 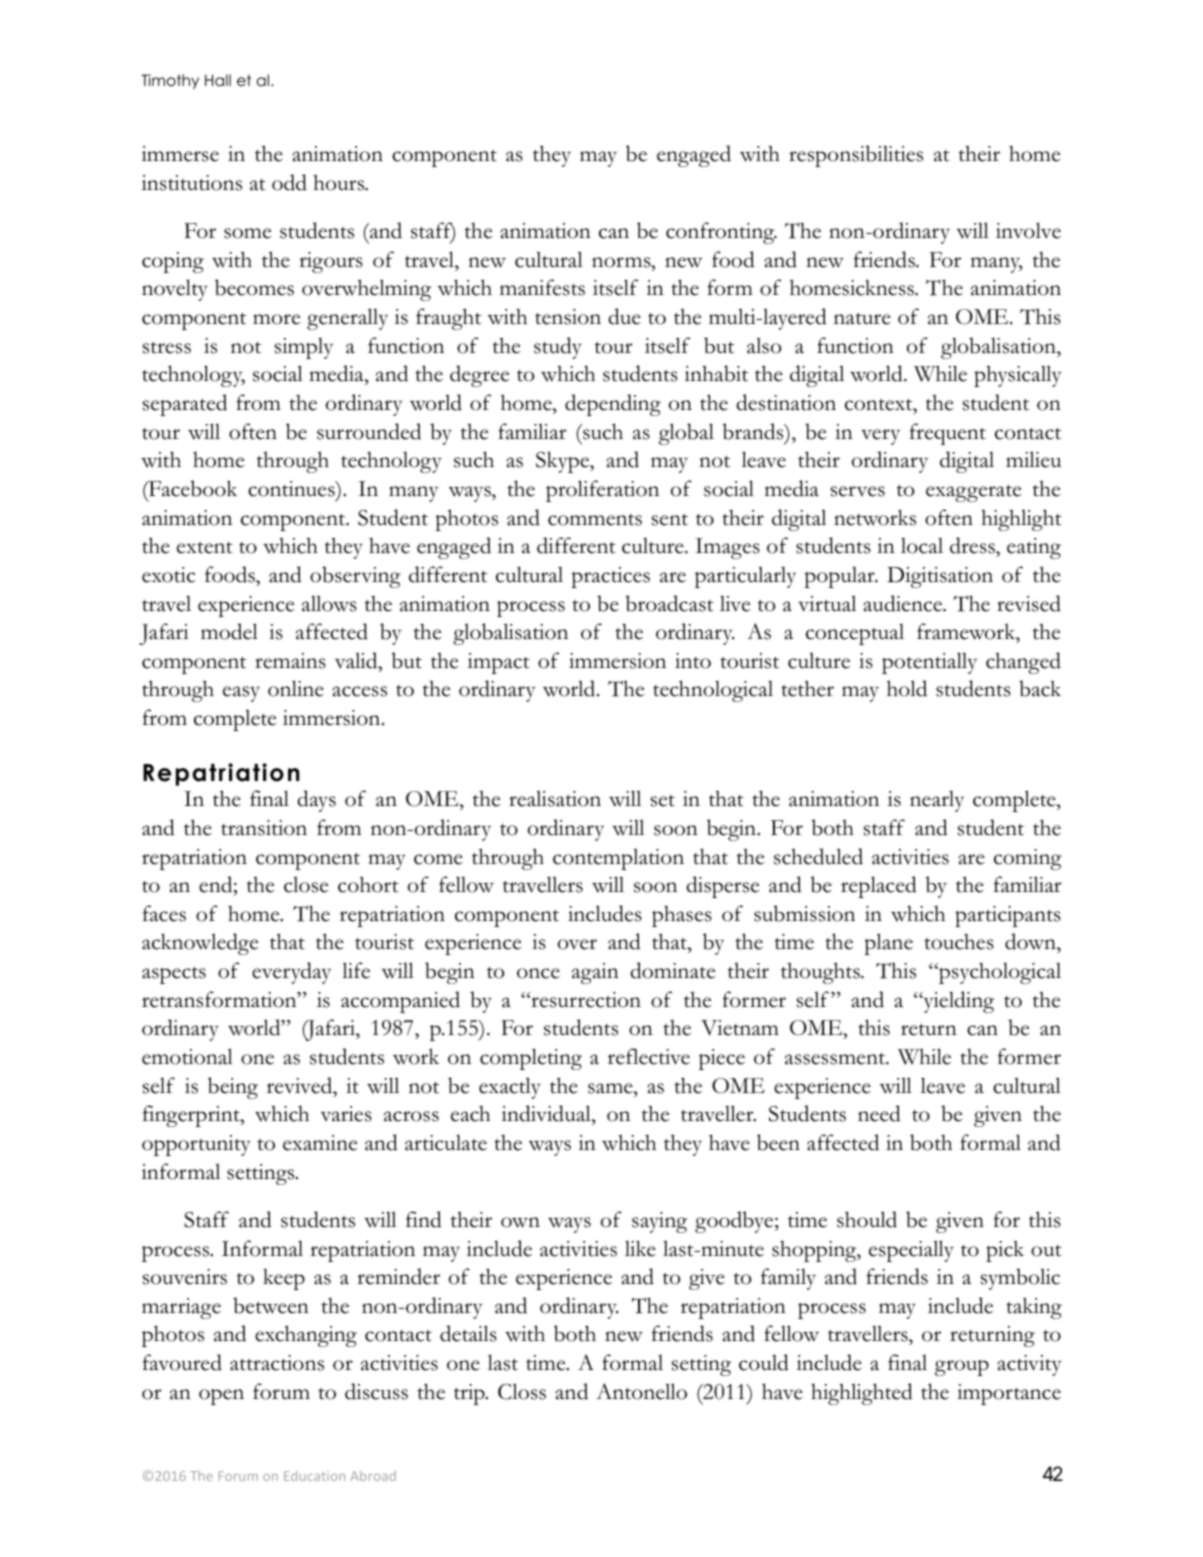 I want to click on open, so click(x=221, y=1397).
